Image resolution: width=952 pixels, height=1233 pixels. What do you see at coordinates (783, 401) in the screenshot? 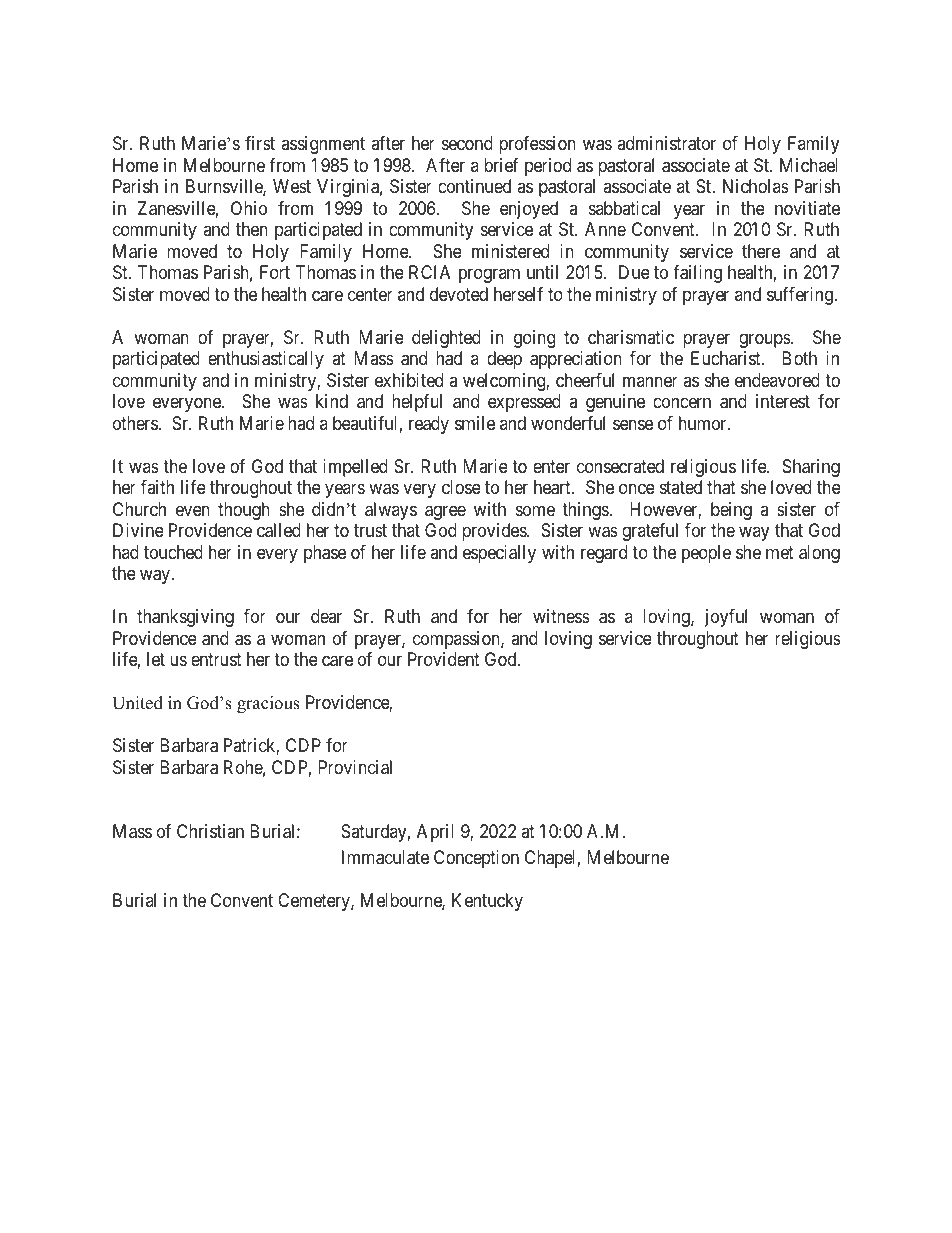
I see `interest` at bounding box center [783, 401].
